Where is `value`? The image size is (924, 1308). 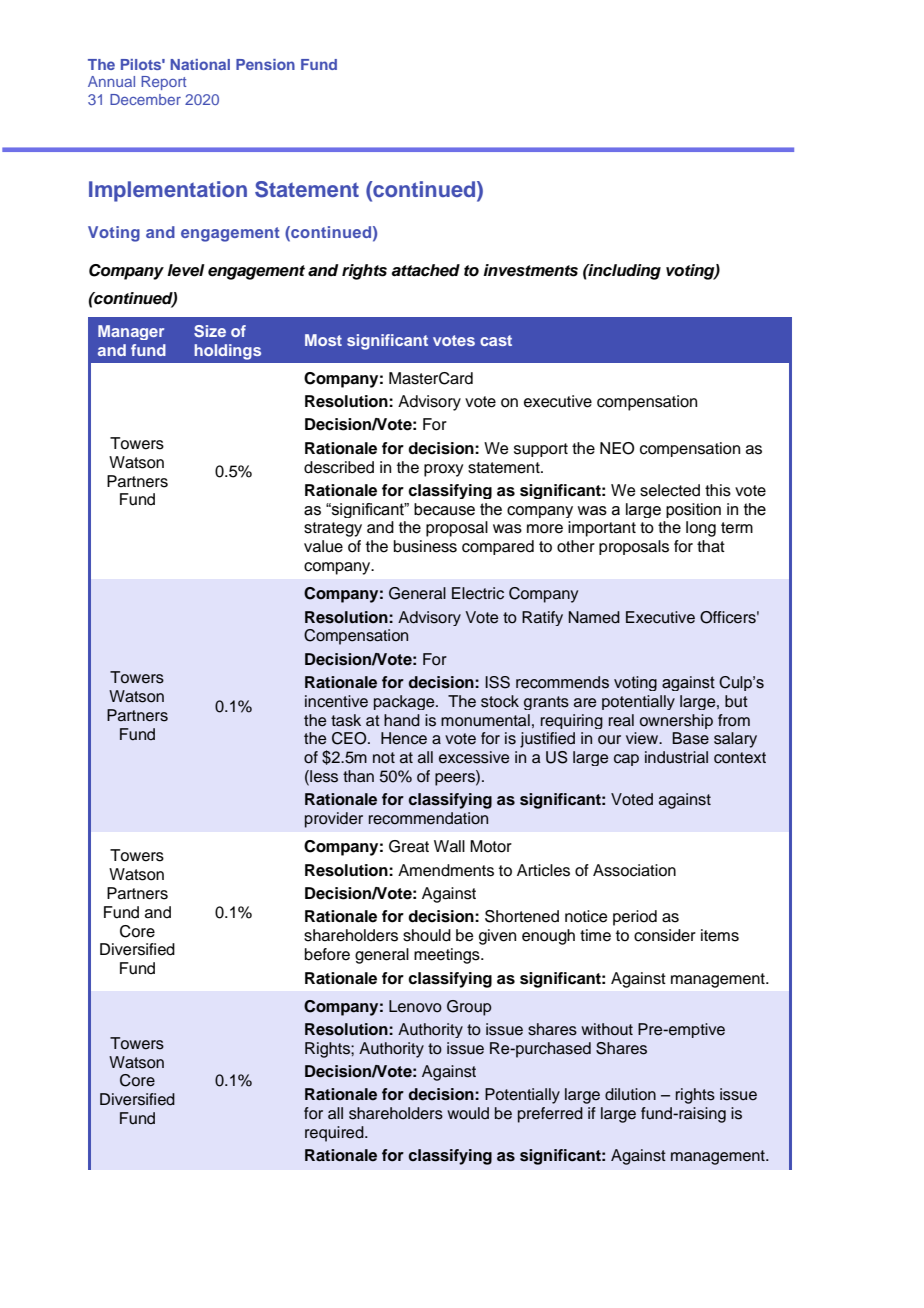
value is located at coordinates (323, 546).
